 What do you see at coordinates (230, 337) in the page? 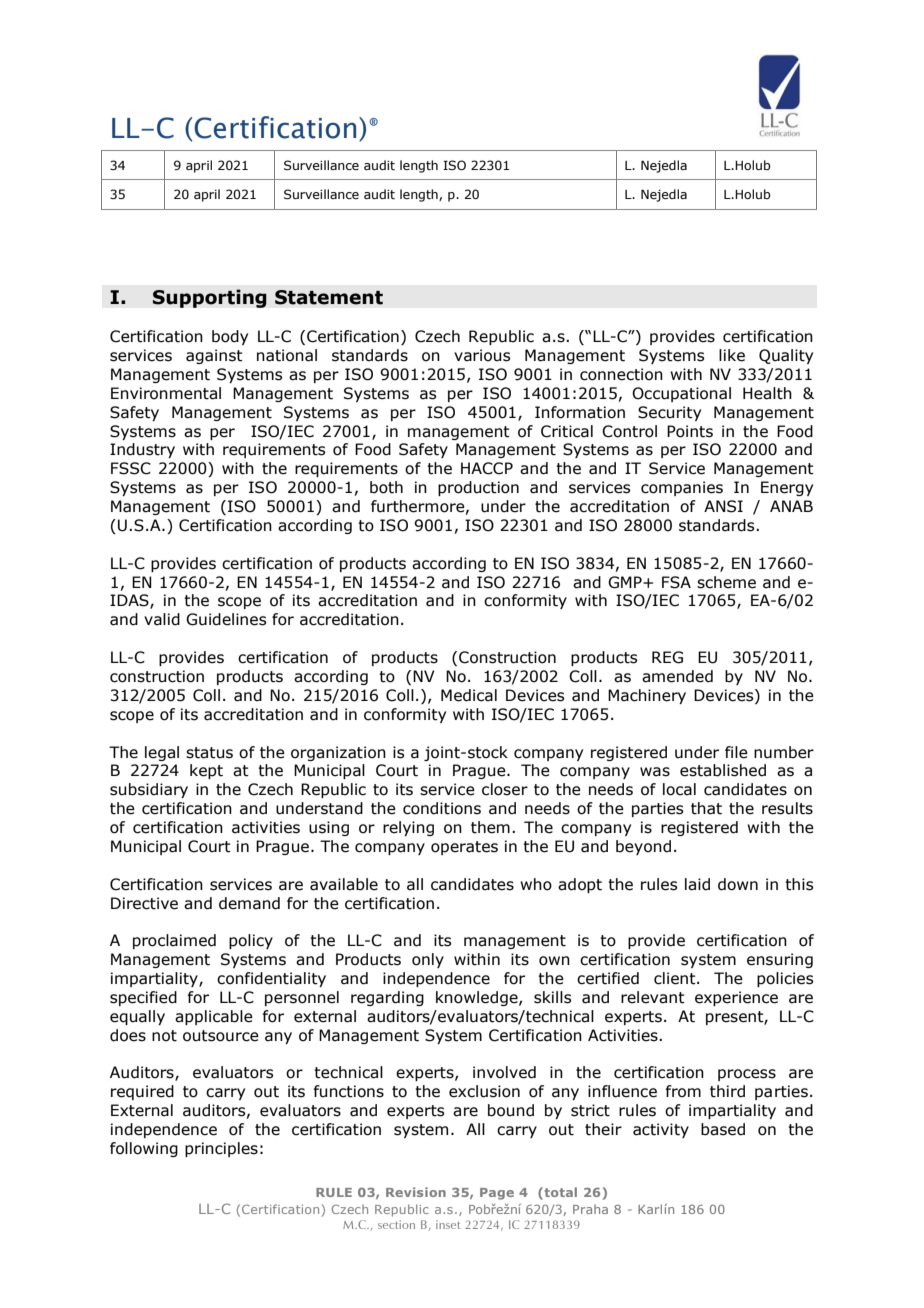
I see `body` at bounding box center [230, 337].
